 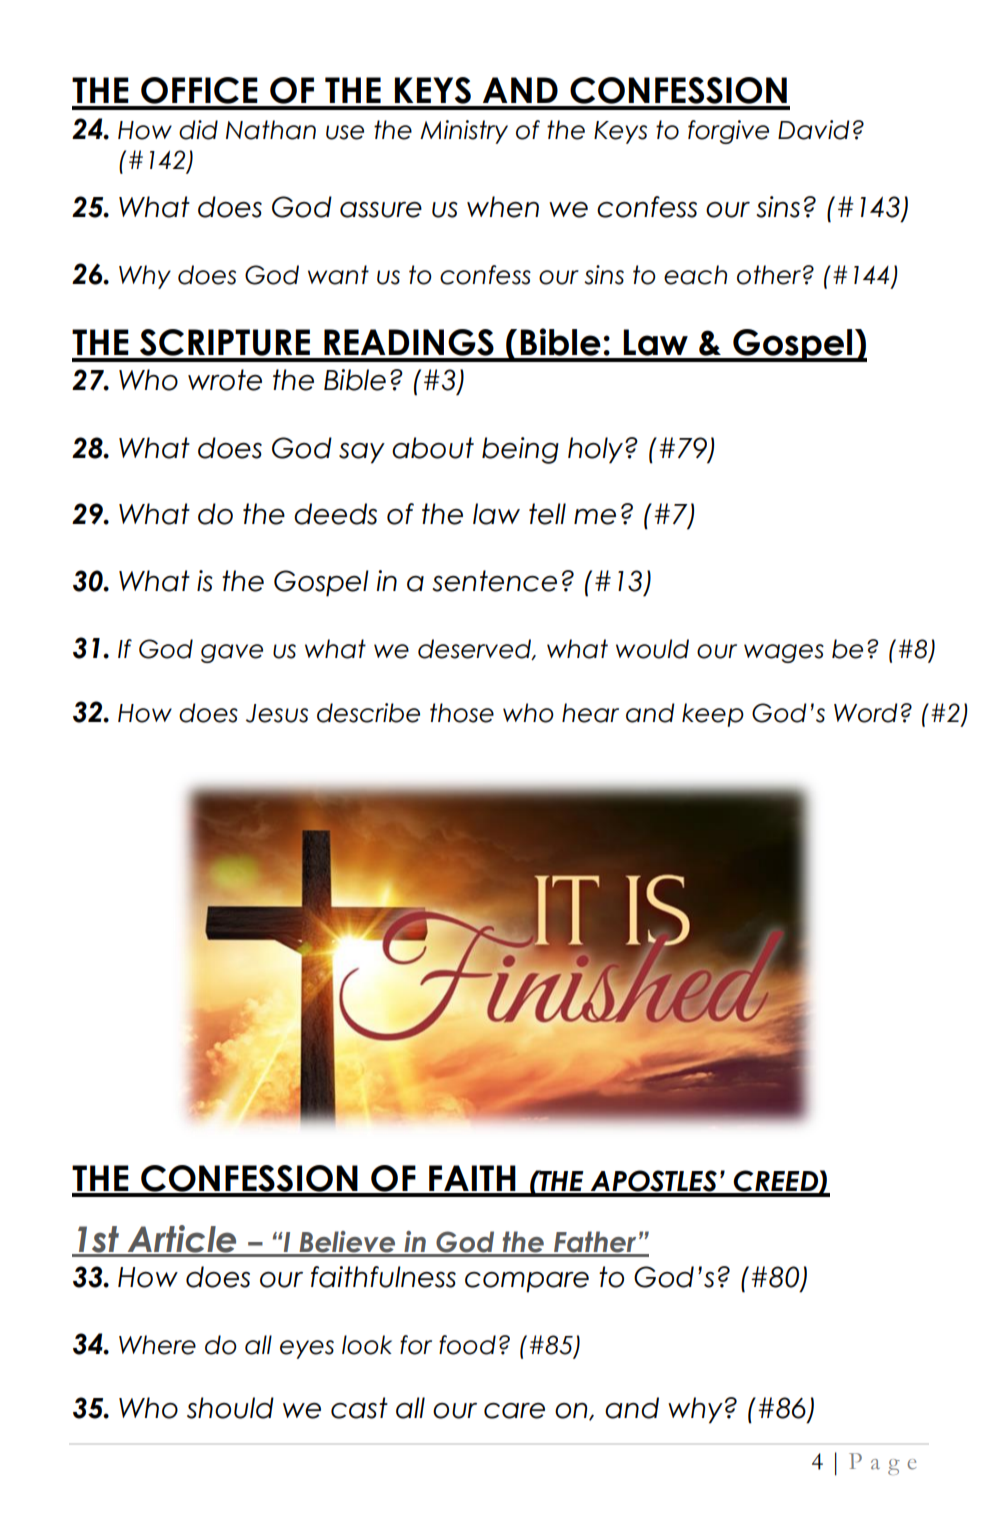 I want to click on compare, so click(x=527, y=1282).
